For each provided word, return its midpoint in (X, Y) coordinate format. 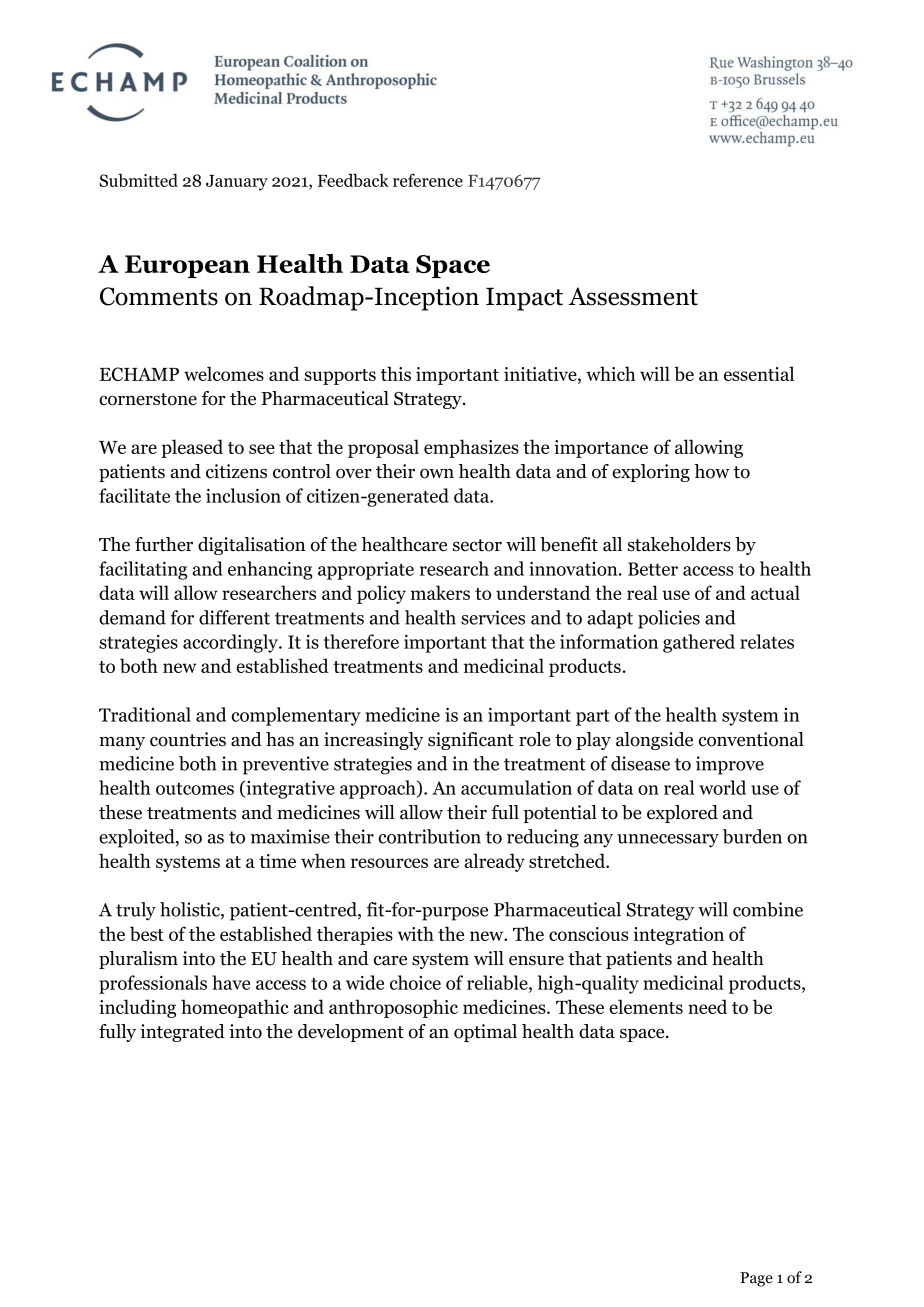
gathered (699, 643)
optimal (485, 1033)
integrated (182, 1033)
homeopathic (235, 1008)
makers (440, 592)
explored (682, 814)
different (234, 617)
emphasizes (471, 448)
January (237, 183)
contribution (430, 836)
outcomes (195, 788)
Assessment (633, 296)
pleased (192, 448)
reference (428, 180)
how (712, 471)
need (707, 1006)
